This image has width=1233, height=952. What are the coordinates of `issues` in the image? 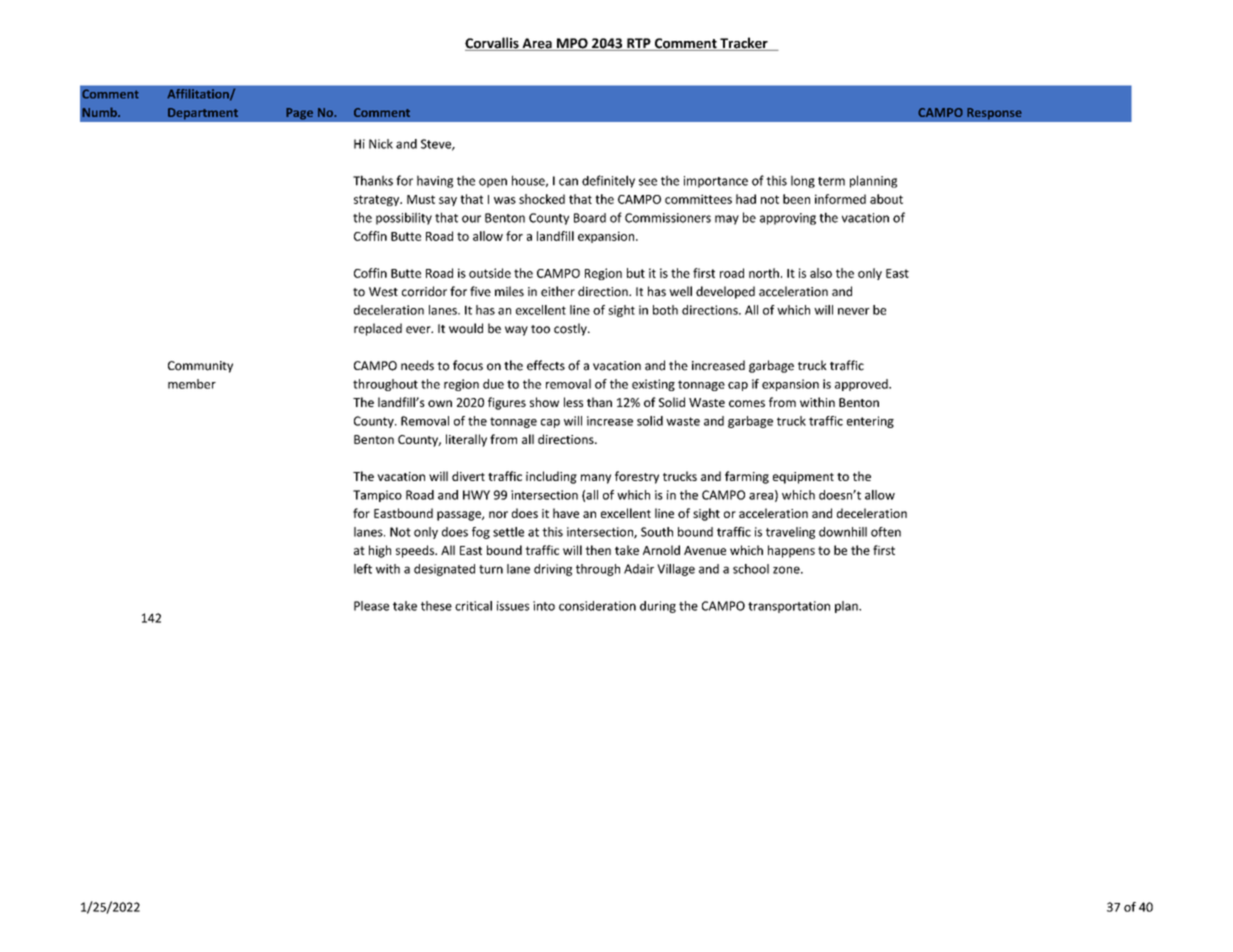 It's located at (513, 606).
